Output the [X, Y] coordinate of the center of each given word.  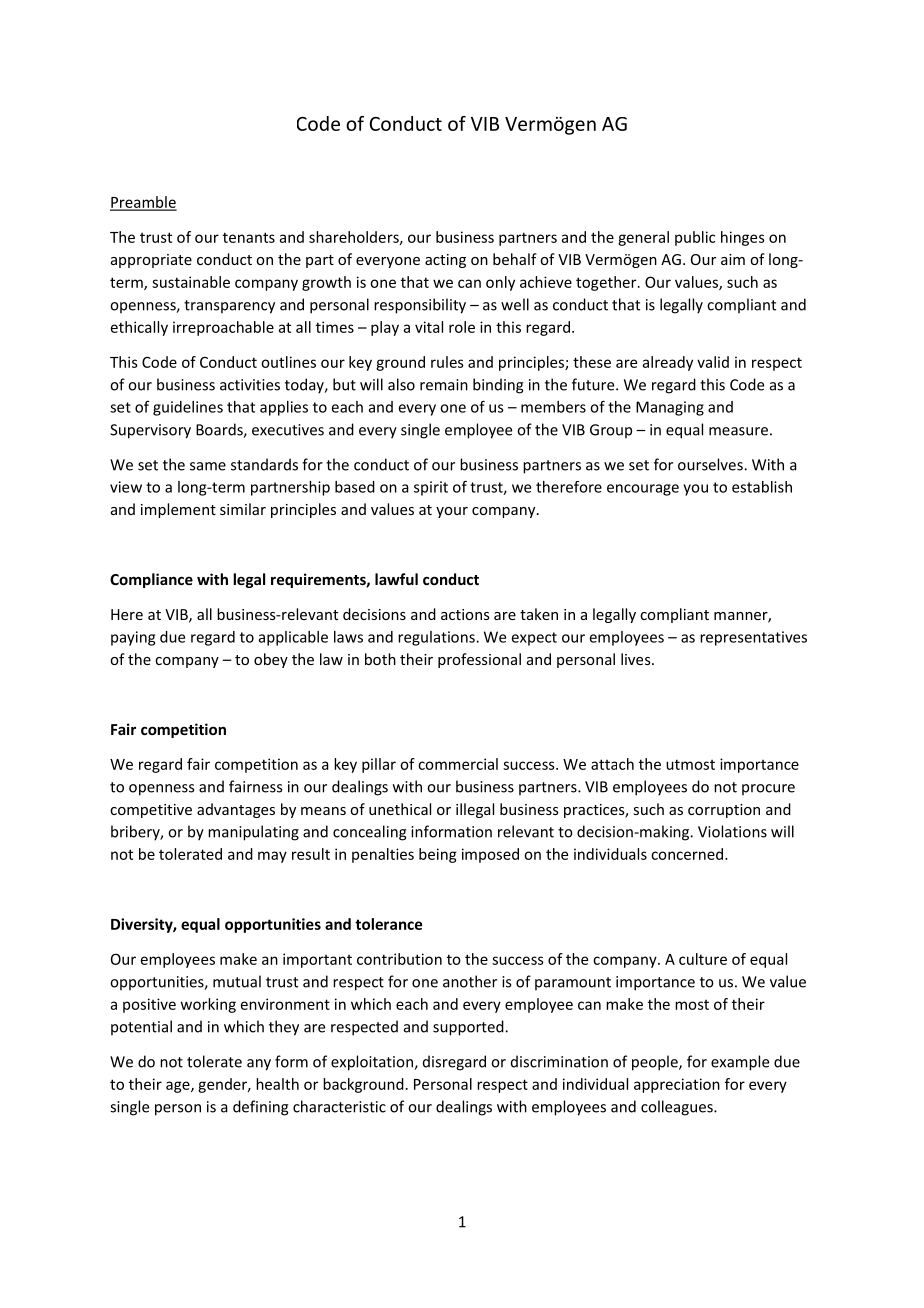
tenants [249, 237]
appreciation [677, 1085]
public [695, 238]
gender [224, 1085]
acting [445, 261]
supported [469, 1028]
